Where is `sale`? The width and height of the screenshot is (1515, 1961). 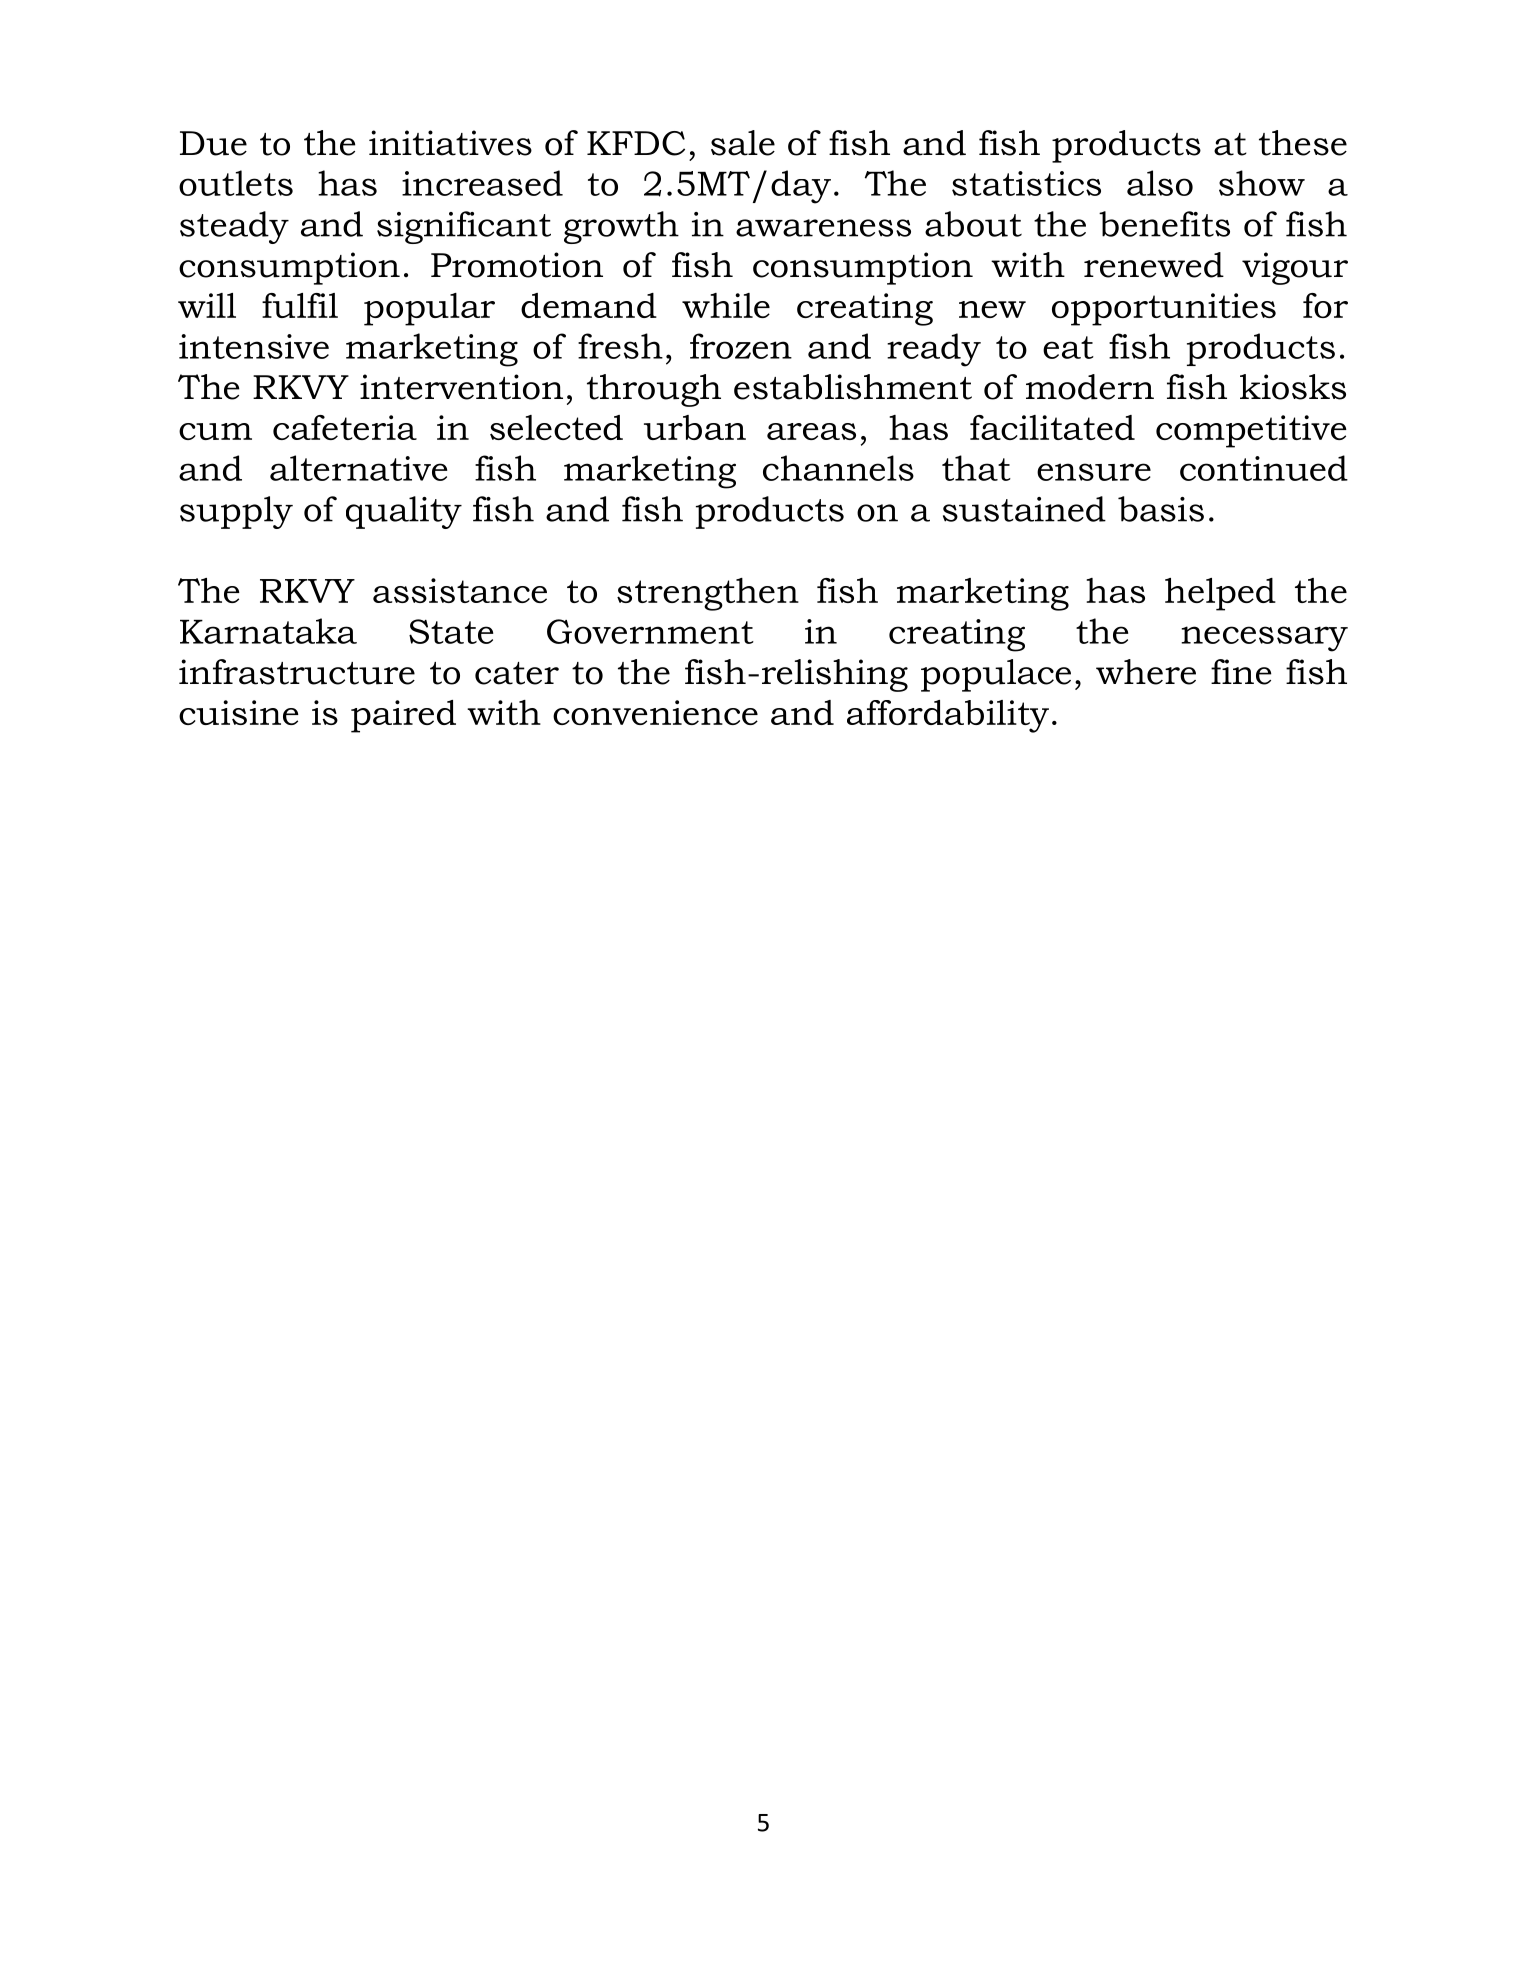
sale is located at coordinates (743, 143).
